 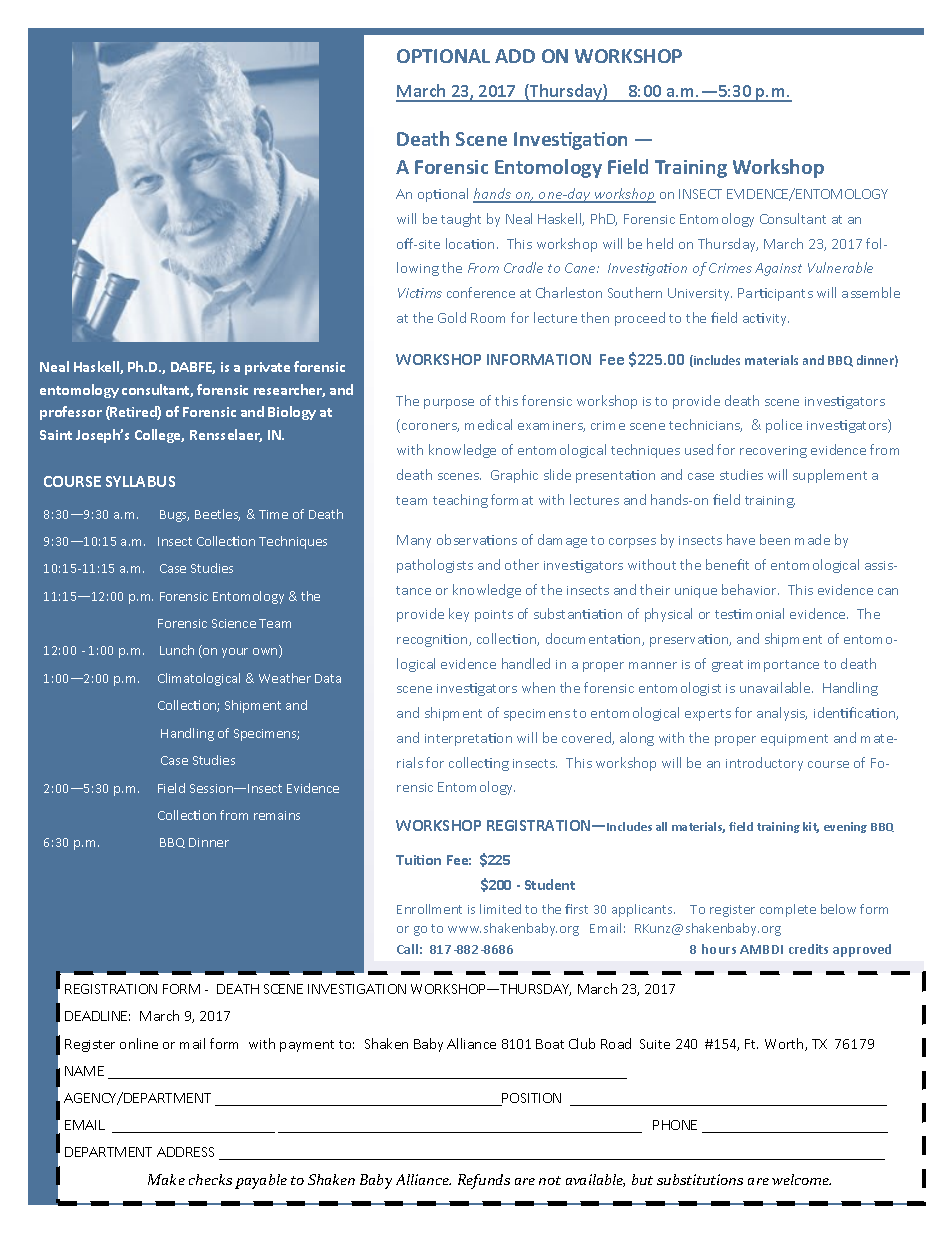 I want to click on observations, so click(x=477, y=539).
